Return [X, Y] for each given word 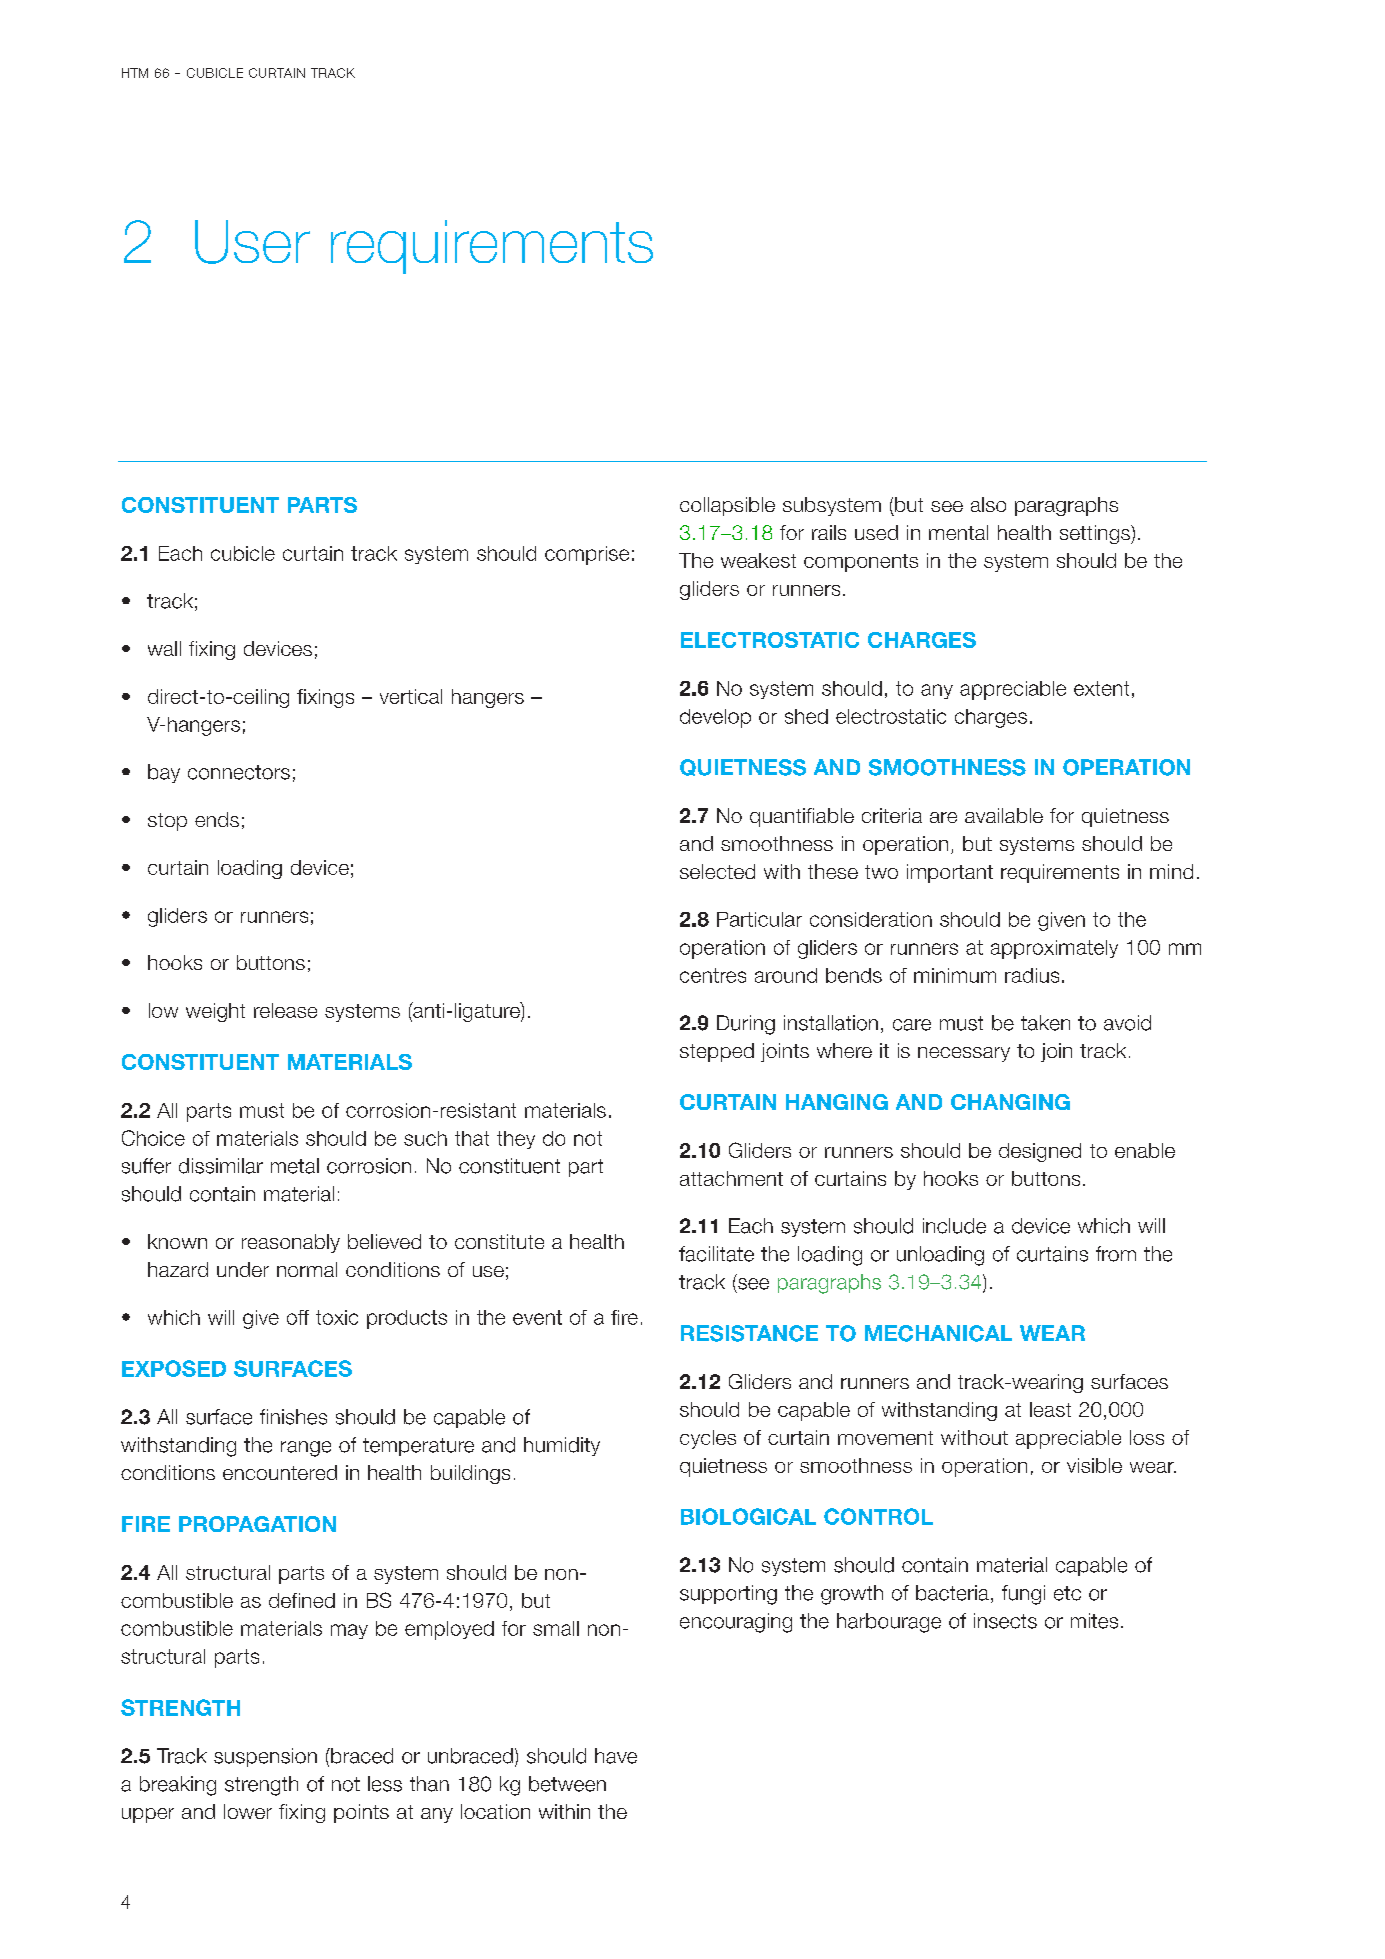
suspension [265, 1757]
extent [1101, 688]
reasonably [291, 1243]
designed [1040, 1152]
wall [164, 648]
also [988, 504]
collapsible [727, 506]
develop [715, 718]
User [252, 242]
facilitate [716, 1254]
